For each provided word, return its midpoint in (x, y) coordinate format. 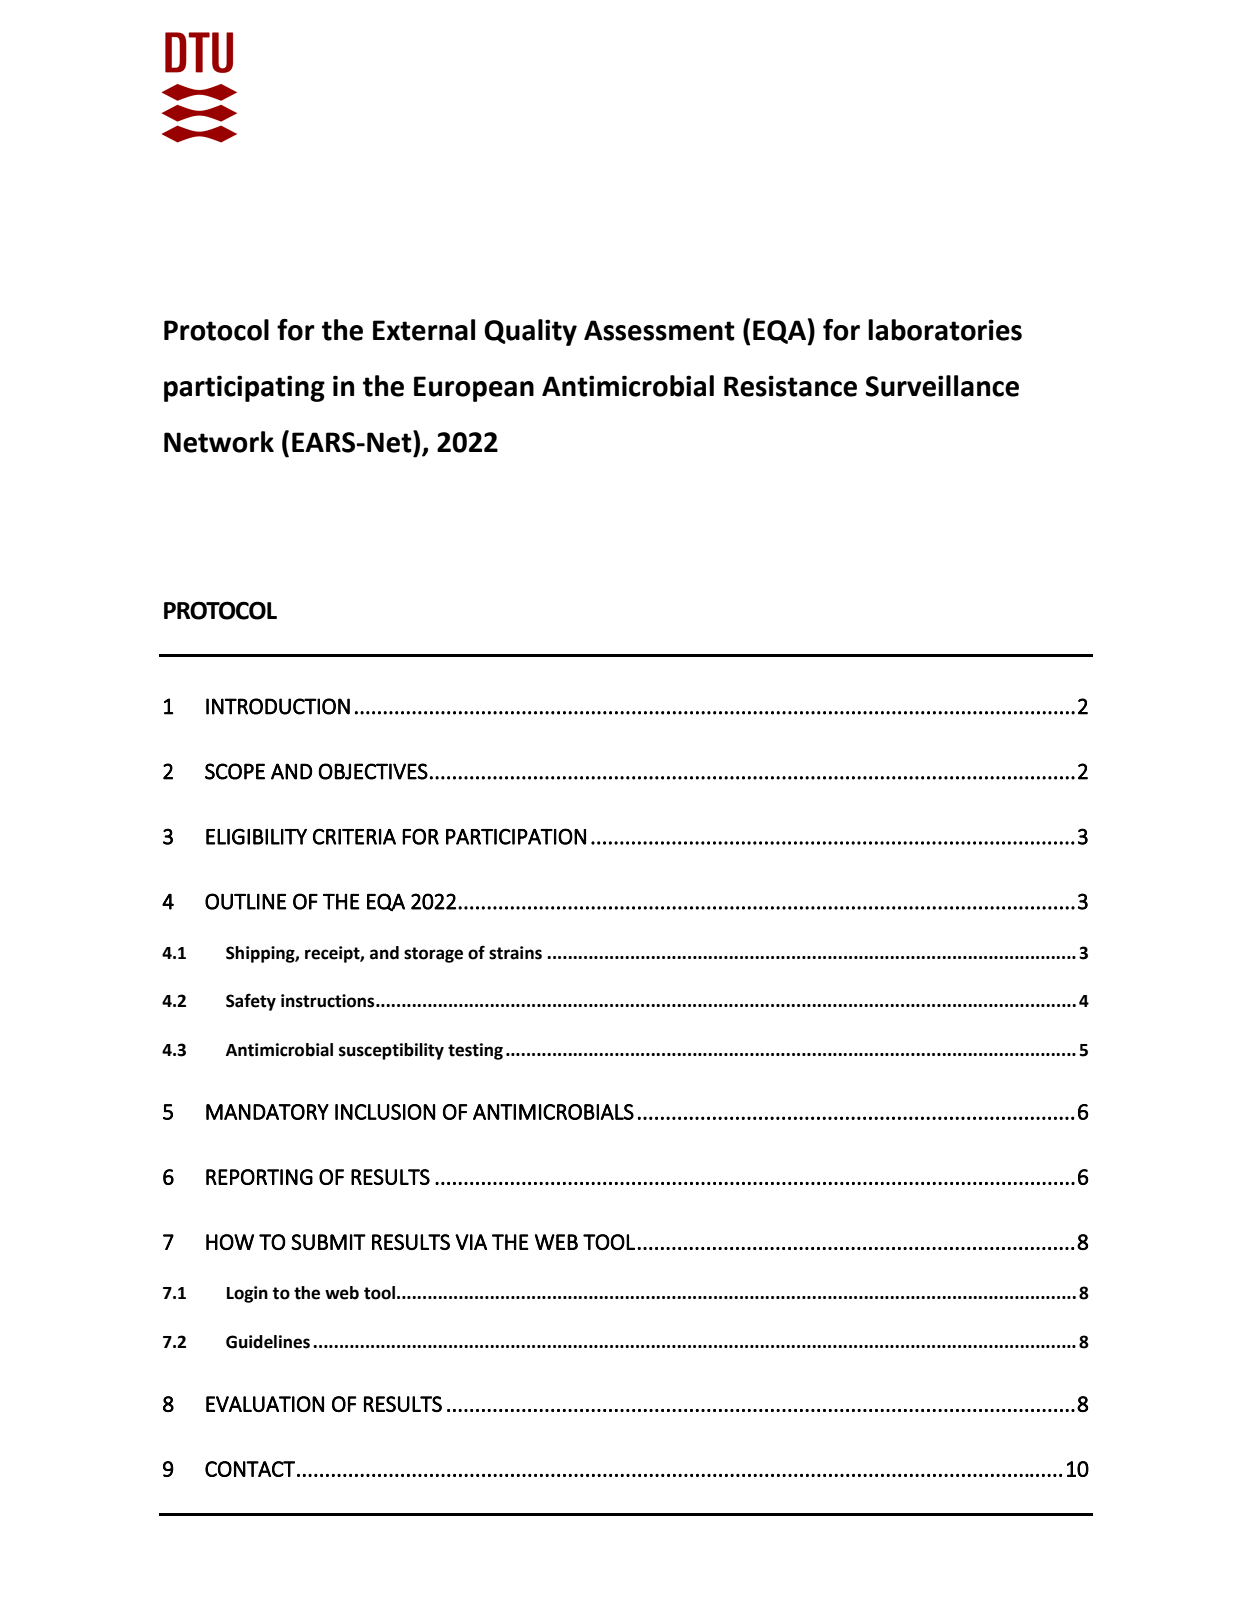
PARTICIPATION (516, 836)
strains (515, 953)
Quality (530, 332)
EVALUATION (265, 1404)
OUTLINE (245, 901)
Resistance (790, 386)
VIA (471, 1242)
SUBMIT (328, 1242)
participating (244, 388)
